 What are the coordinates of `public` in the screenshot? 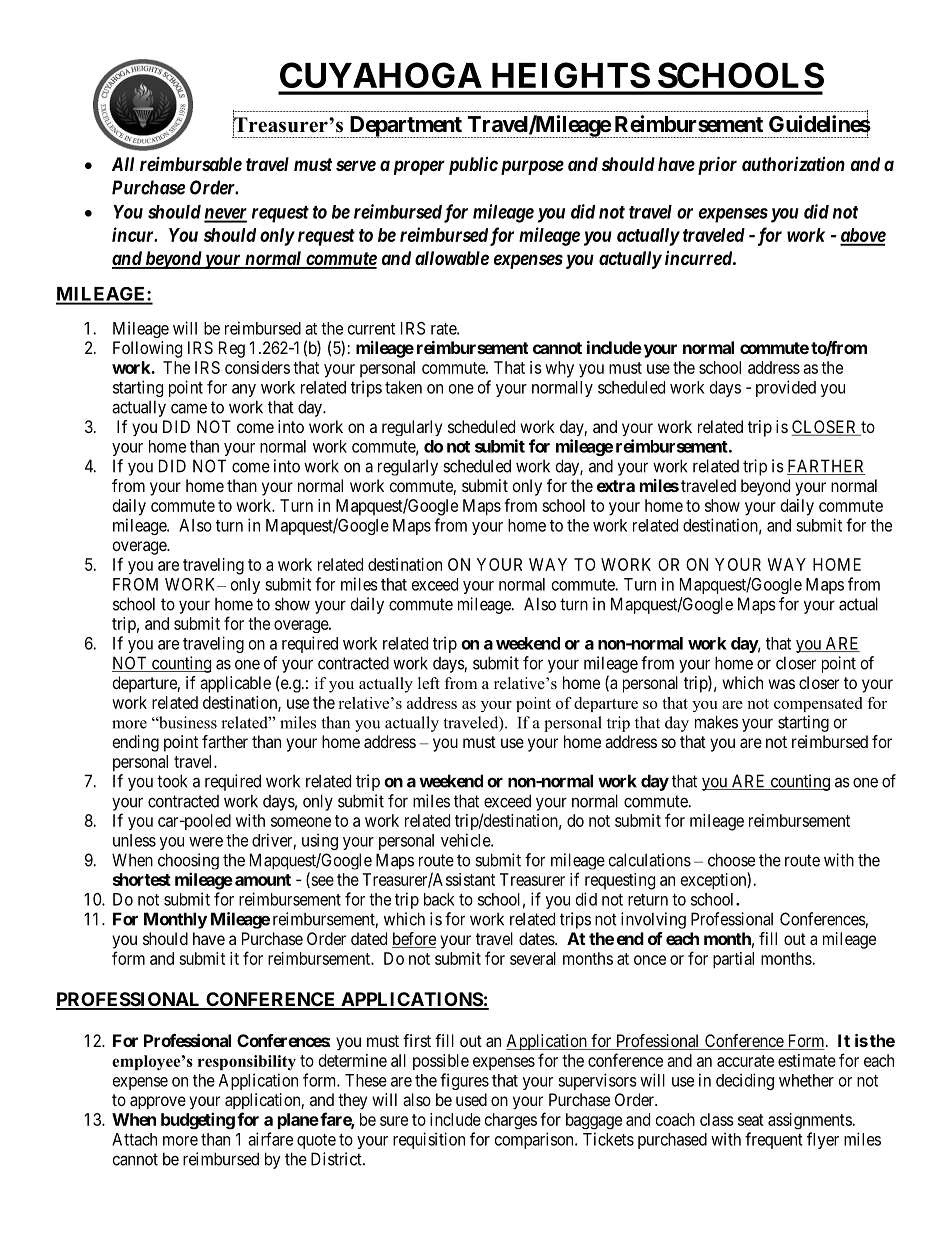 It's located at (473, 166).
